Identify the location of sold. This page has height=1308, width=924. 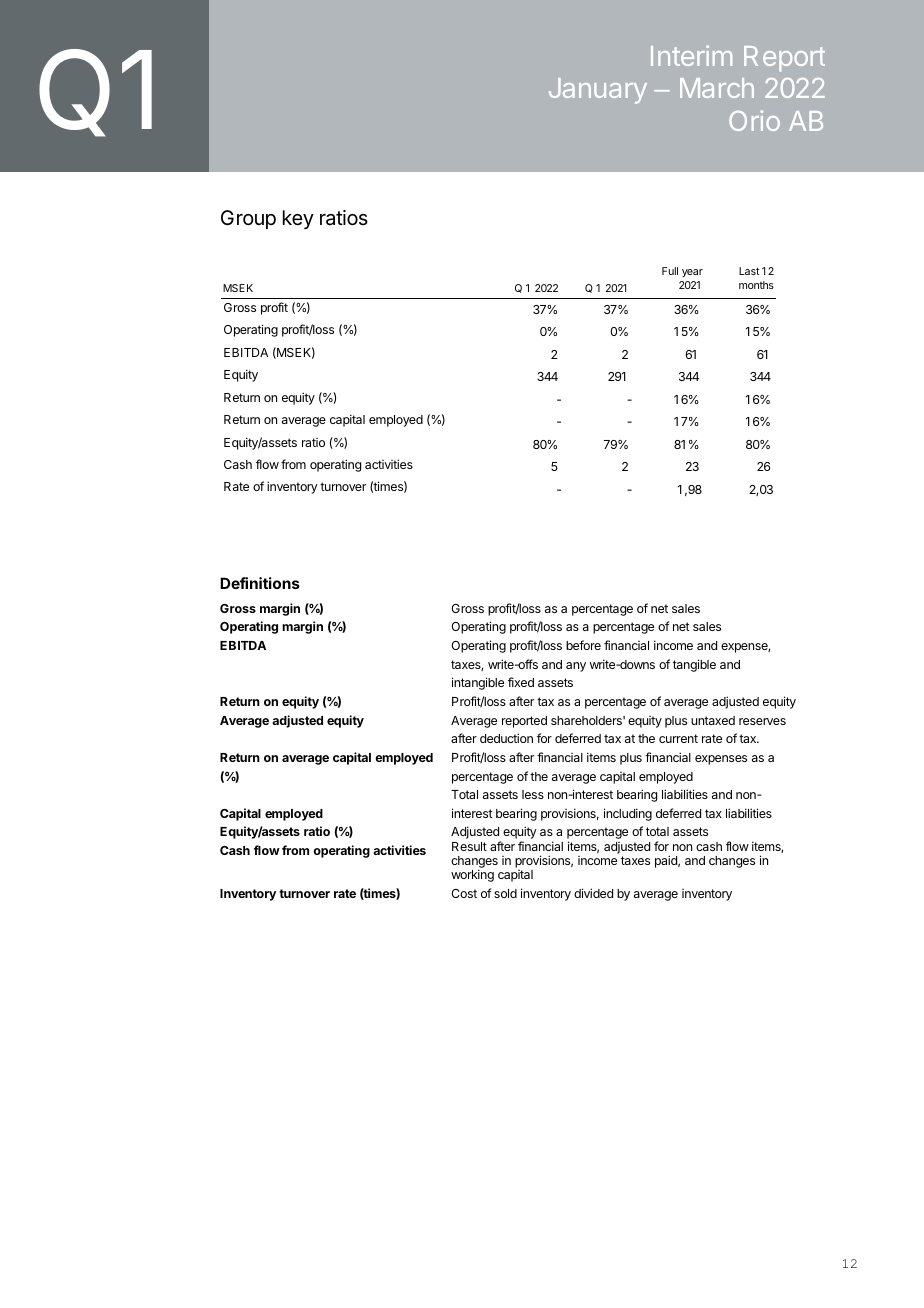
(505, 893).
